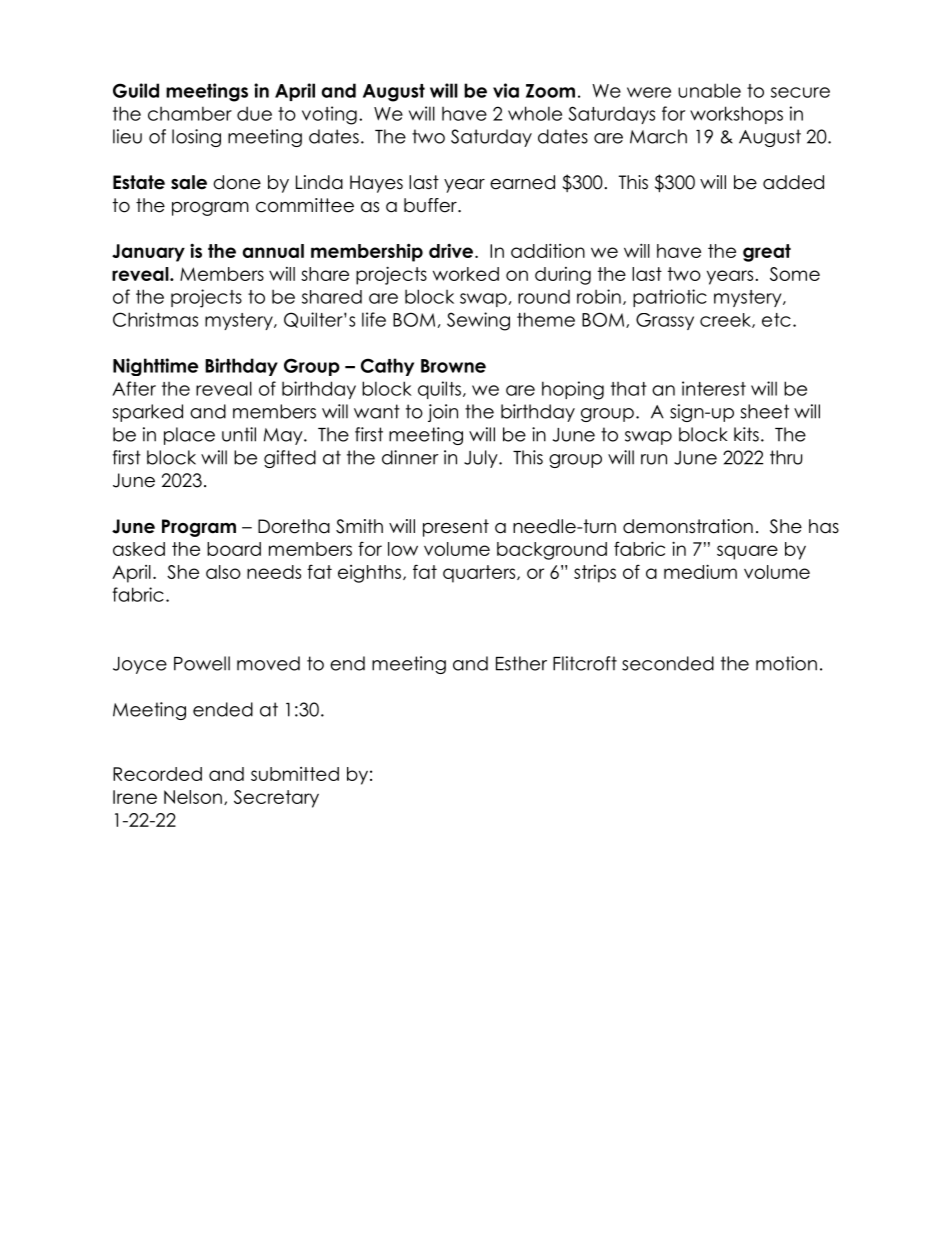 The height and width of the image is (1233, 952). I want to click on great, so click(767, 253).
